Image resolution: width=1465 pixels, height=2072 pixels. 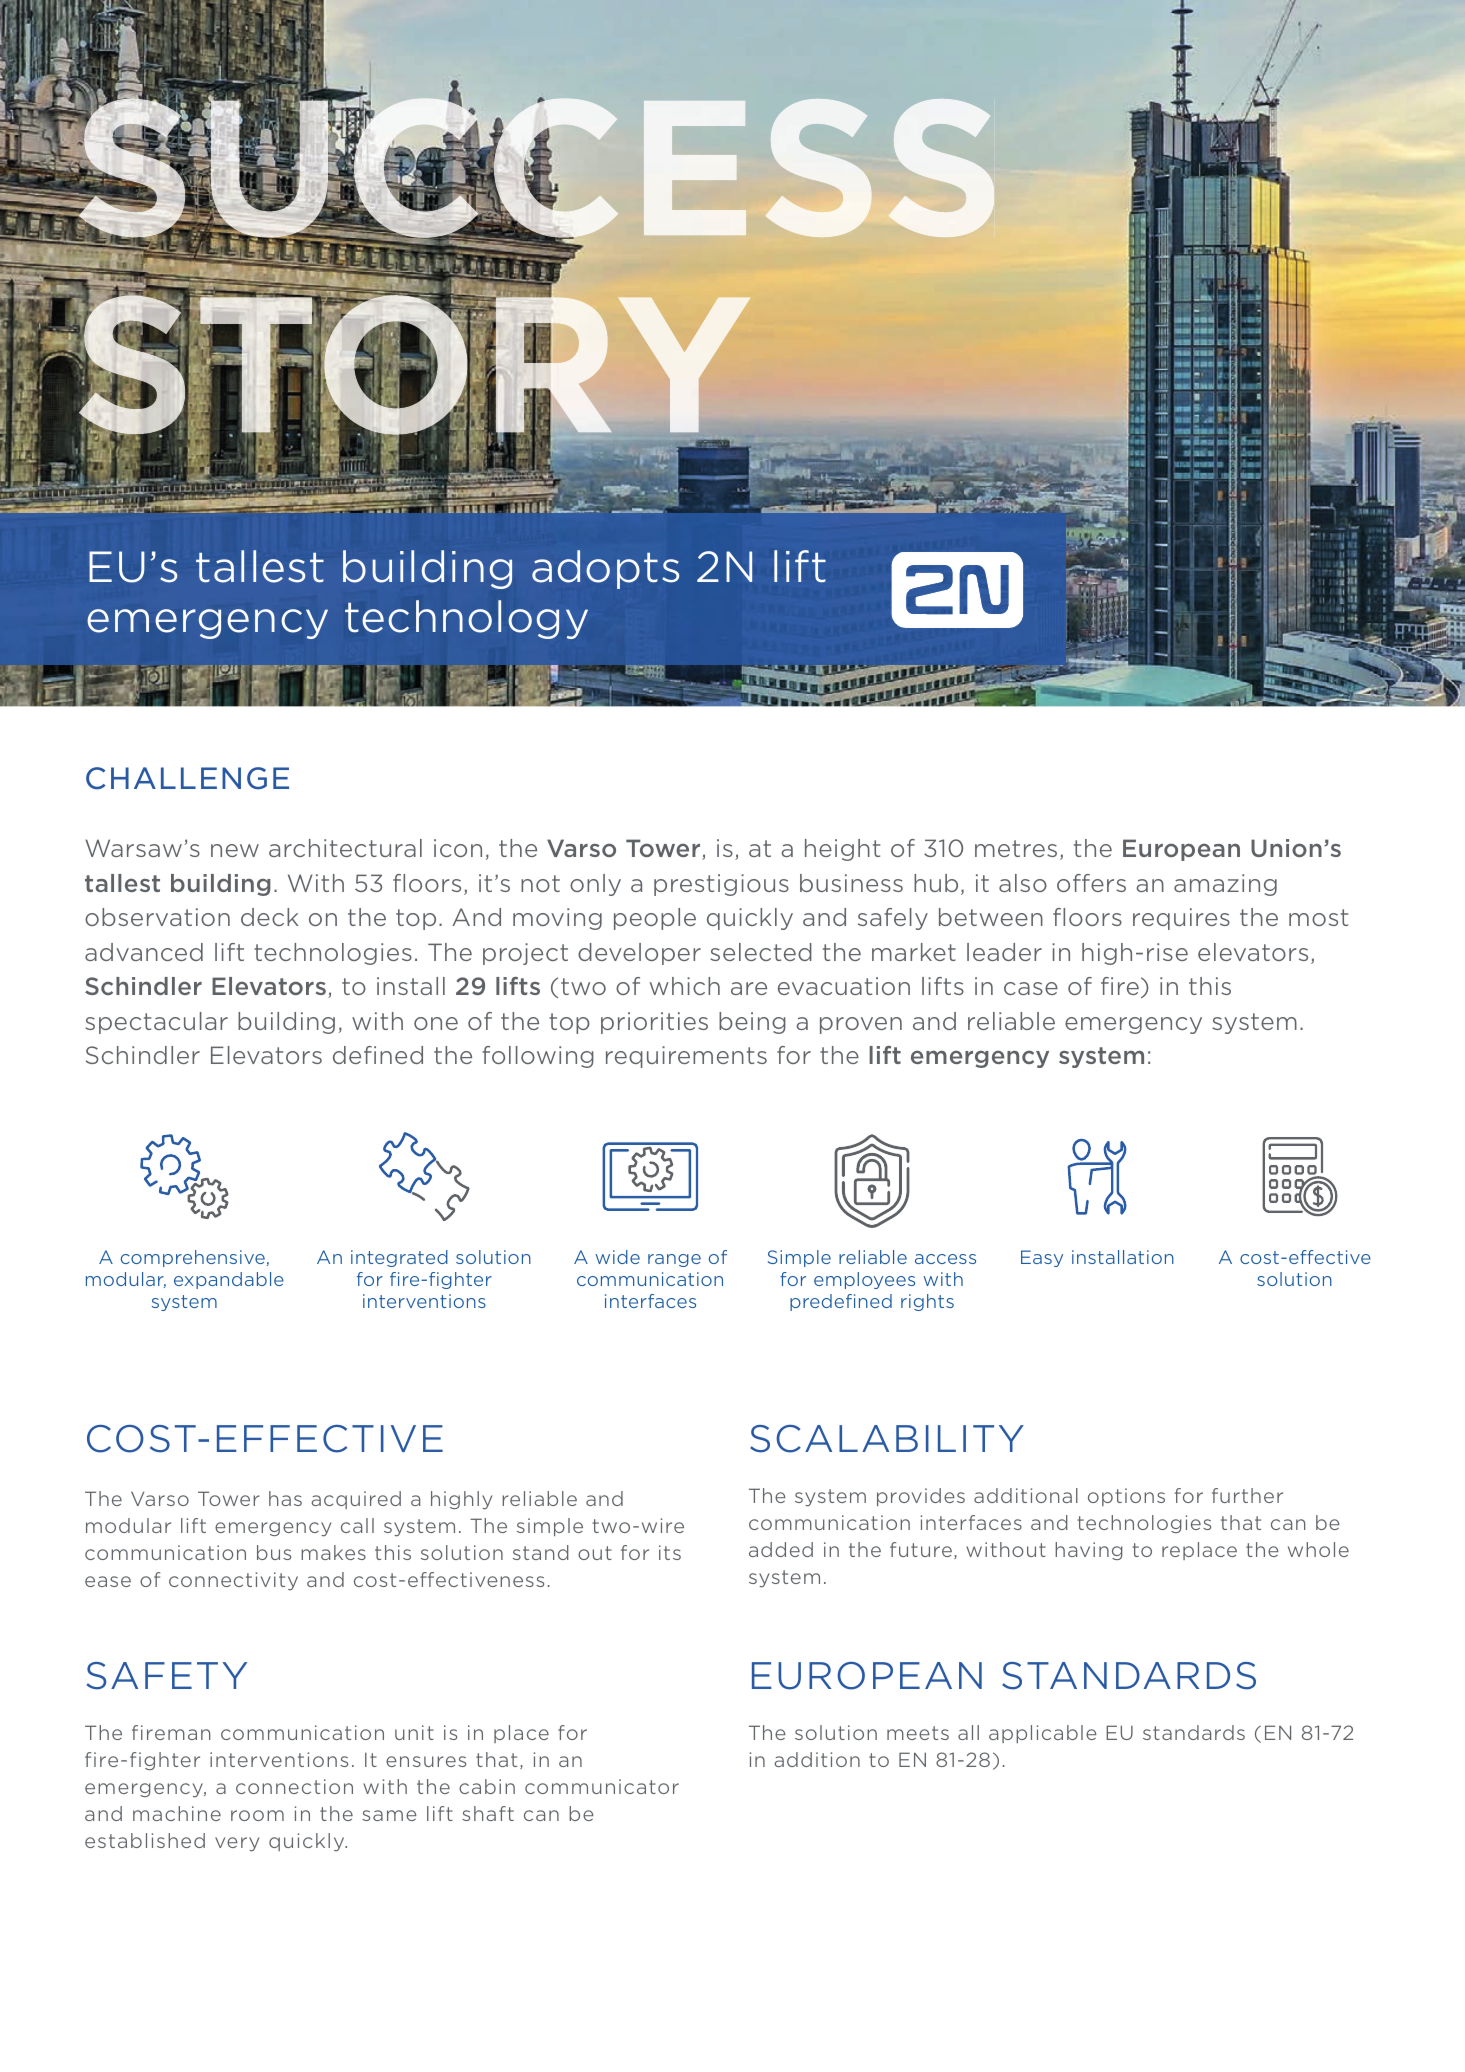 I want to click on metres, so click(x=1016, y=848).
